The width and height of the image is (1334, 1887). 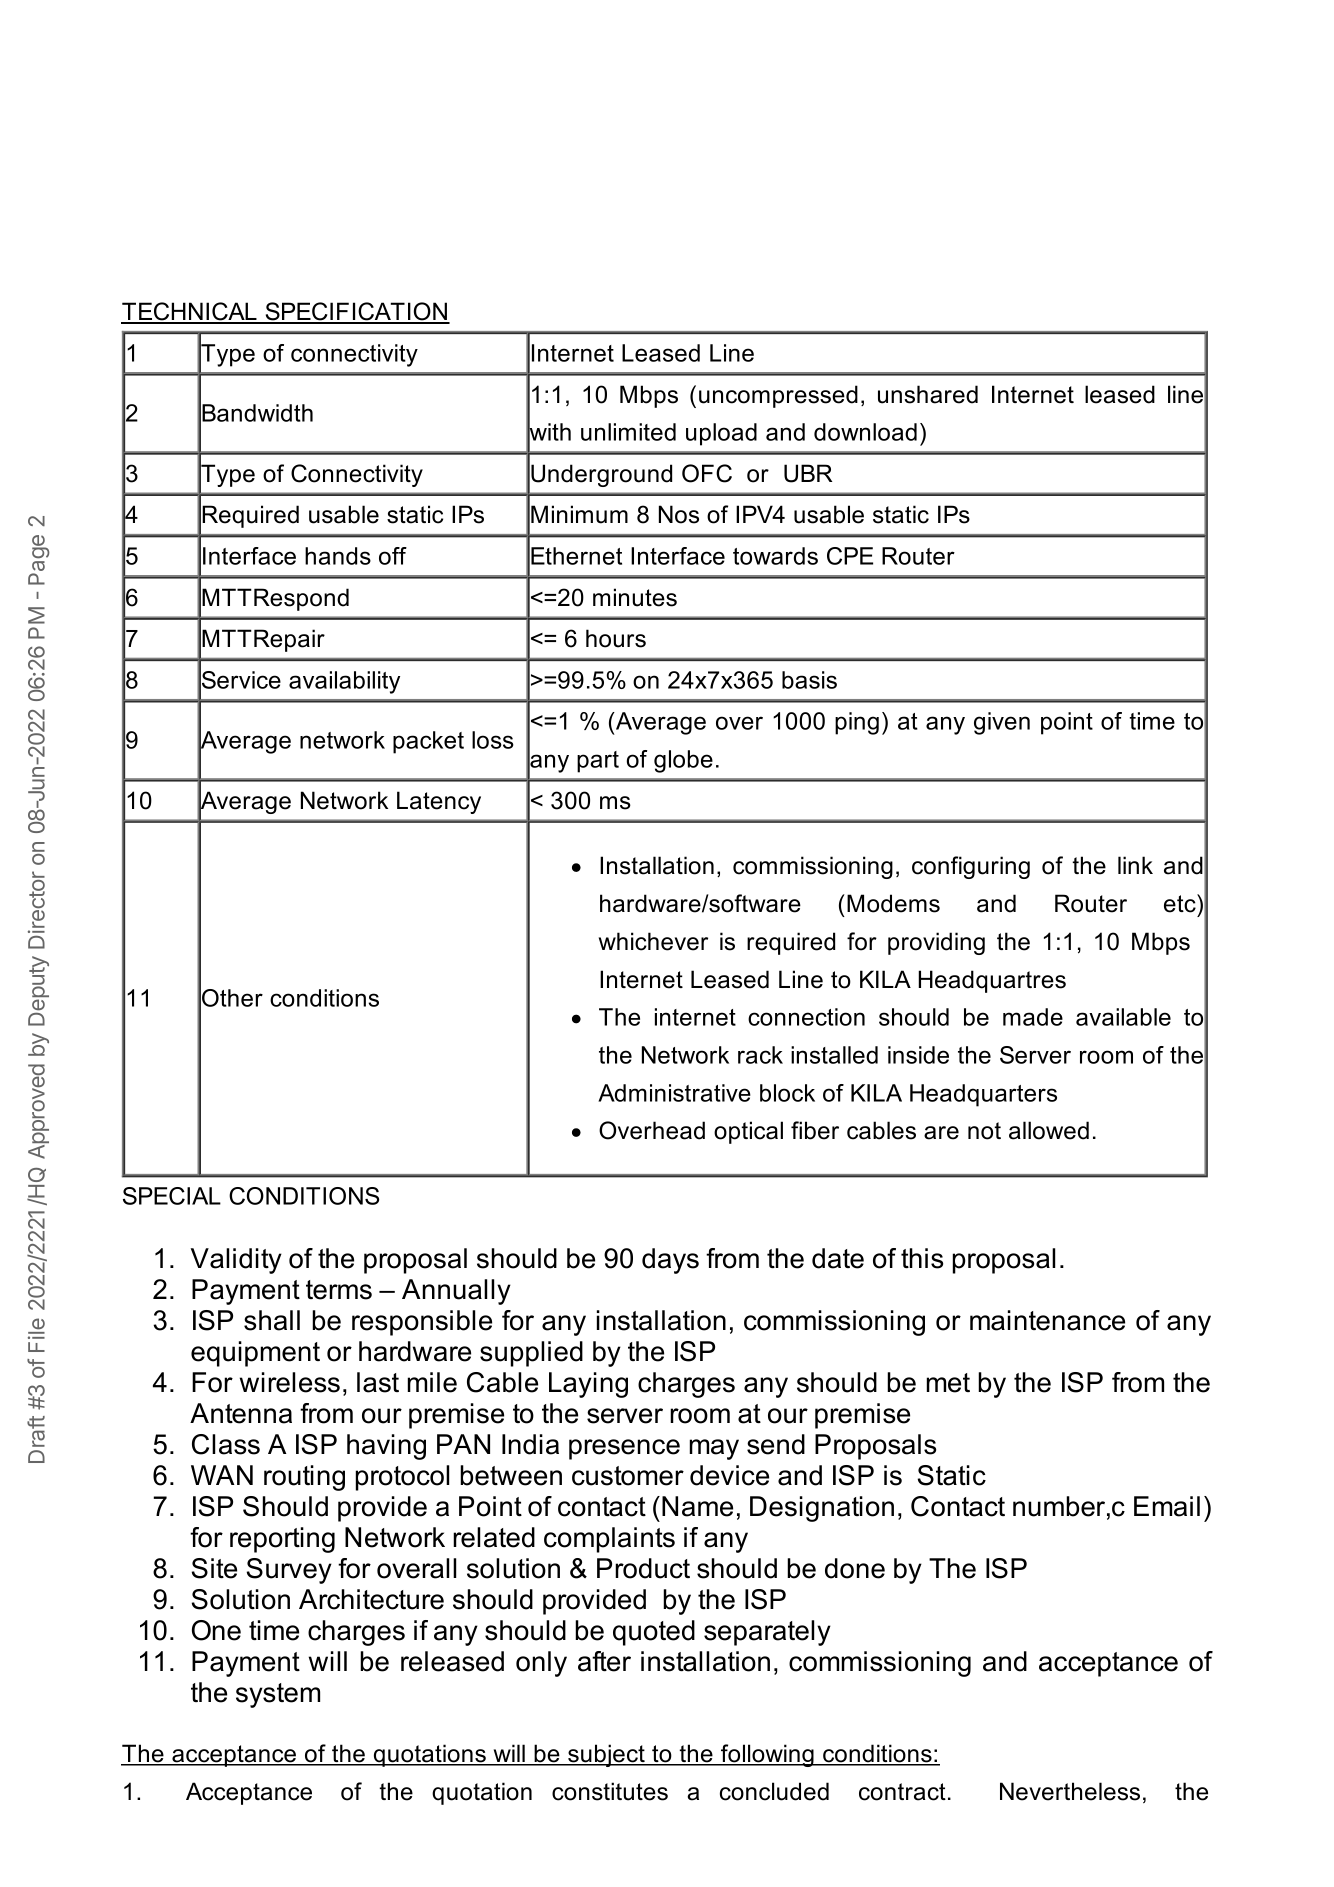 What do you see at coordinates (606, 1755) in the image?
I see `subject` at bounding box center [606, 1755].
